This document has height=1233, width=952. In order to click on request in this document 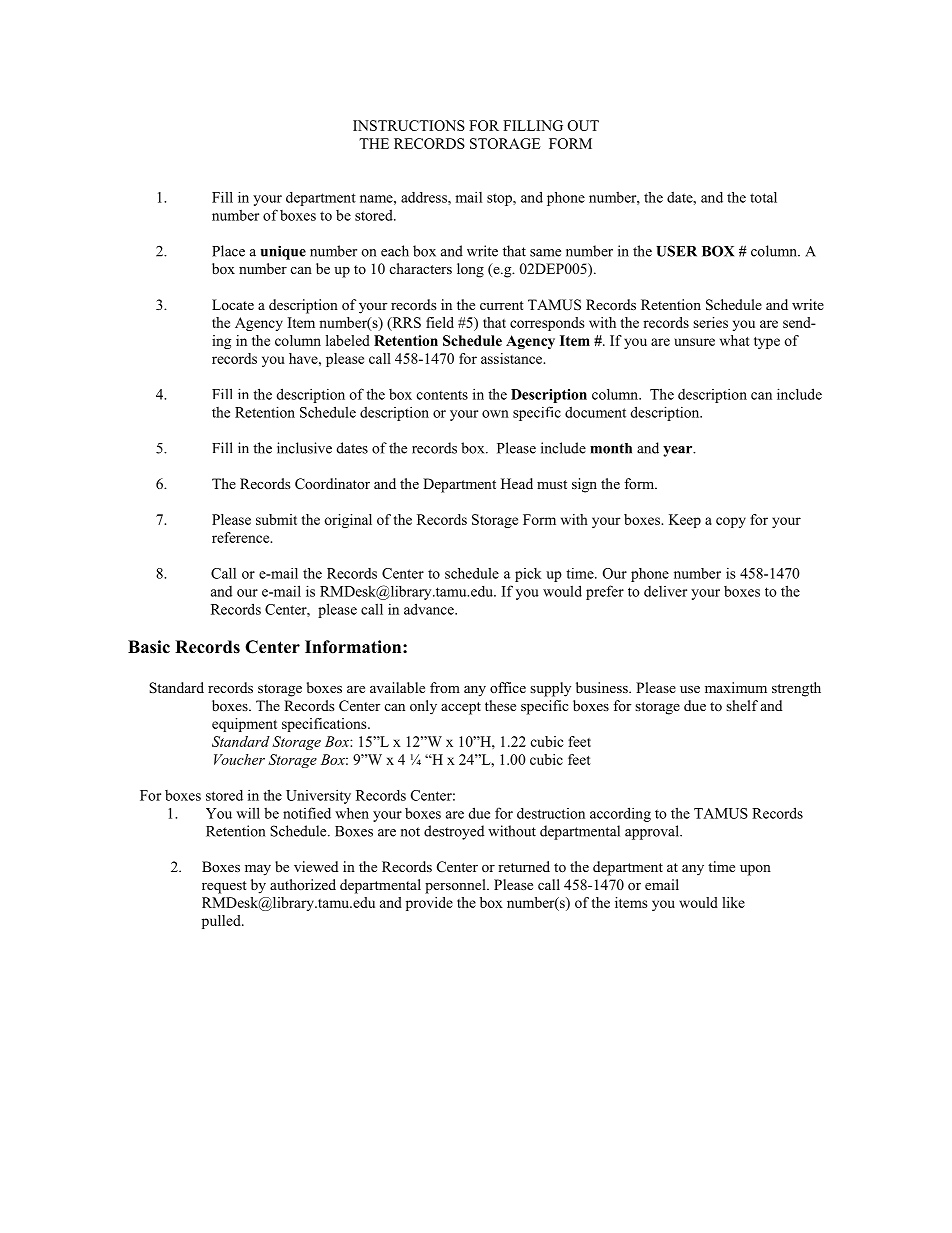, I will do `click(224, 887)`.
